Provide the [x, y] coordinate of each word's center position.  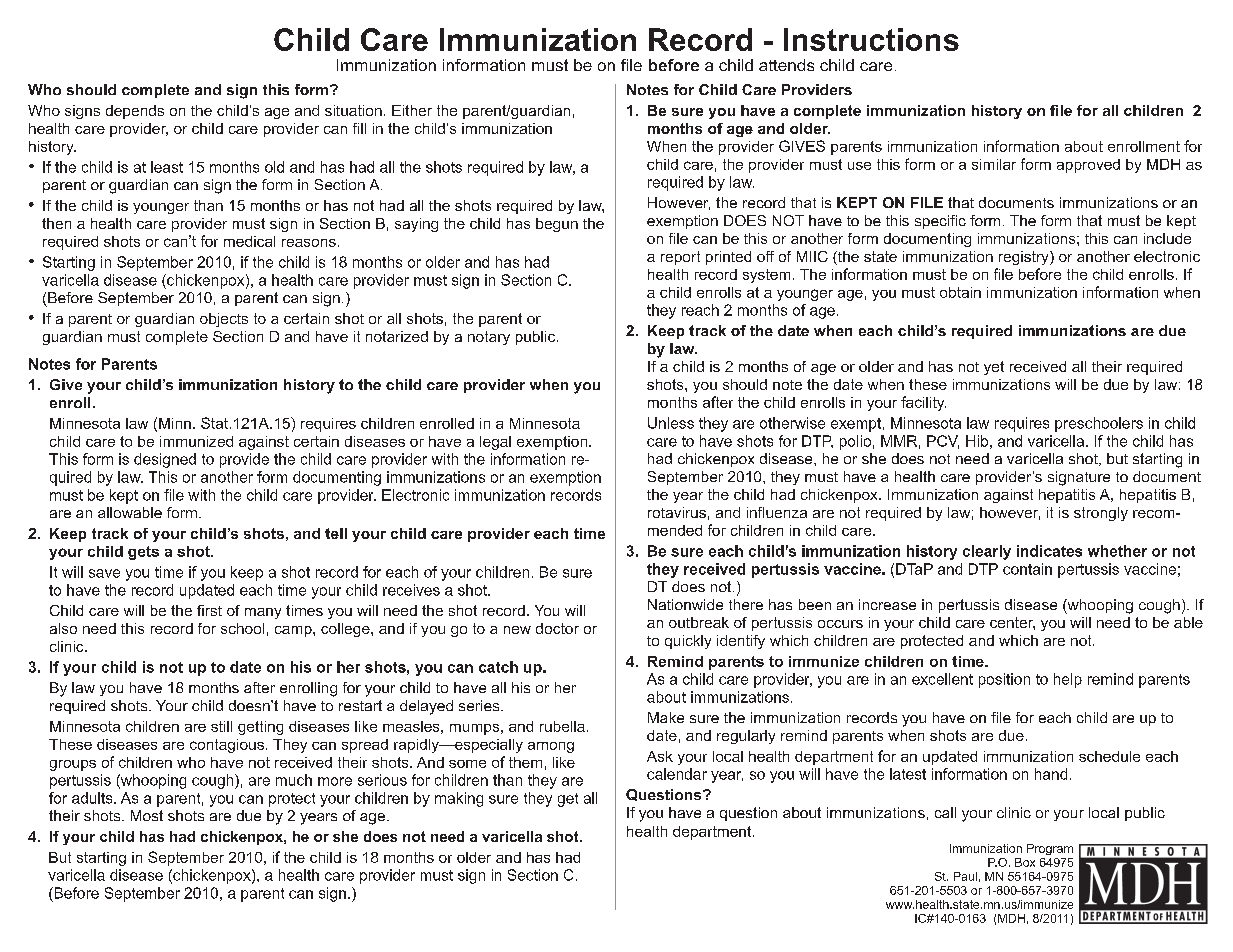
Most [147, 815]
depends [135, 112]
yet [994, 368]
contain [1027, 569]
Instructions [871, 39]
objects [224, 320]
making [459, 799]
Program [1050, 849]
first [209, 610]
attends [786, 65]
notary [489, 338]
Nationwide [685, 604]
